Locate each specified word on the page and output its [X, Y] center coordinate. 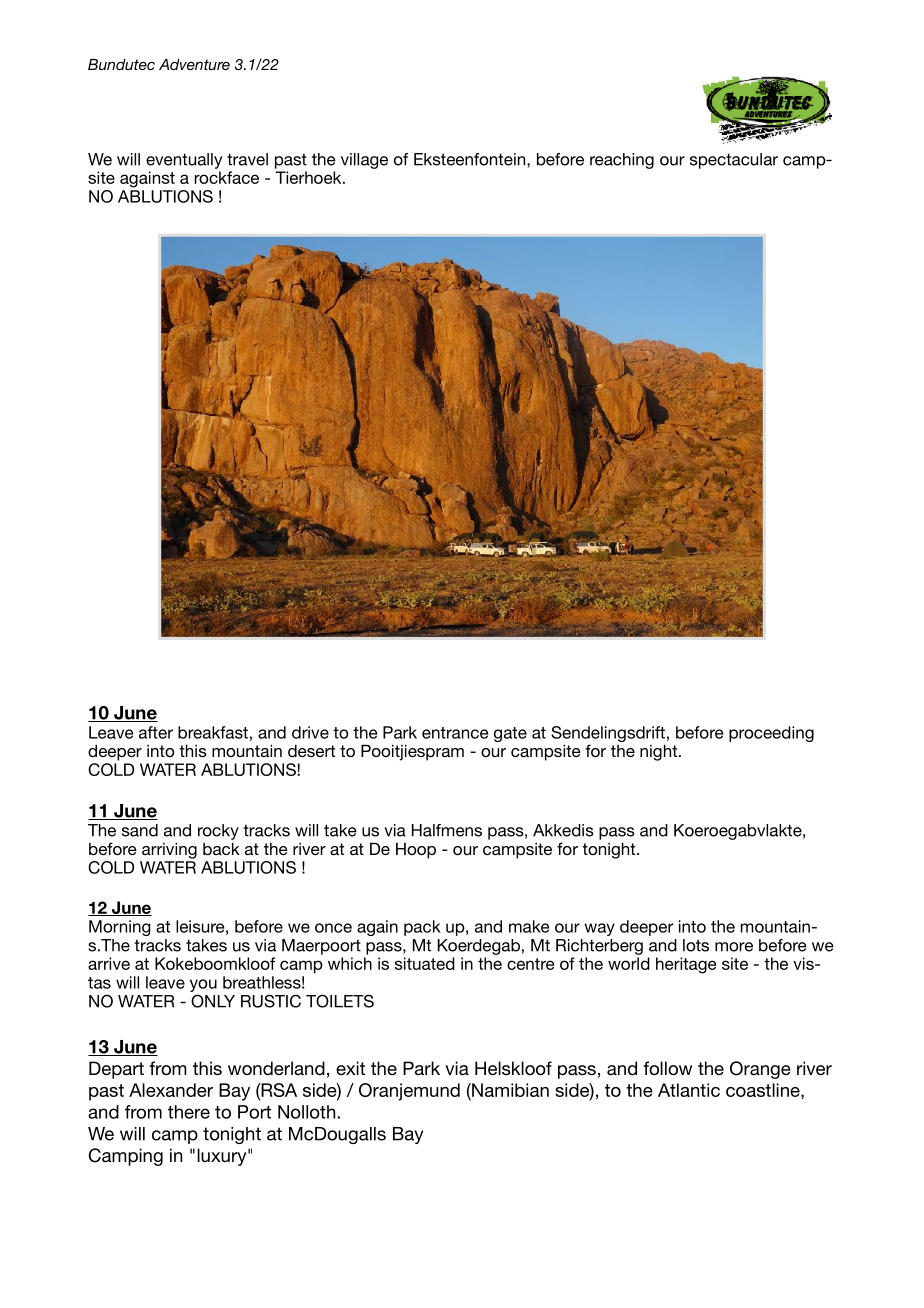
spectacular [734, 161]
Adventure [194, 64]
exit [350, 1068]
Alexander [171, 1090]
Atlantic [689, 1090]
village [364, 161]
